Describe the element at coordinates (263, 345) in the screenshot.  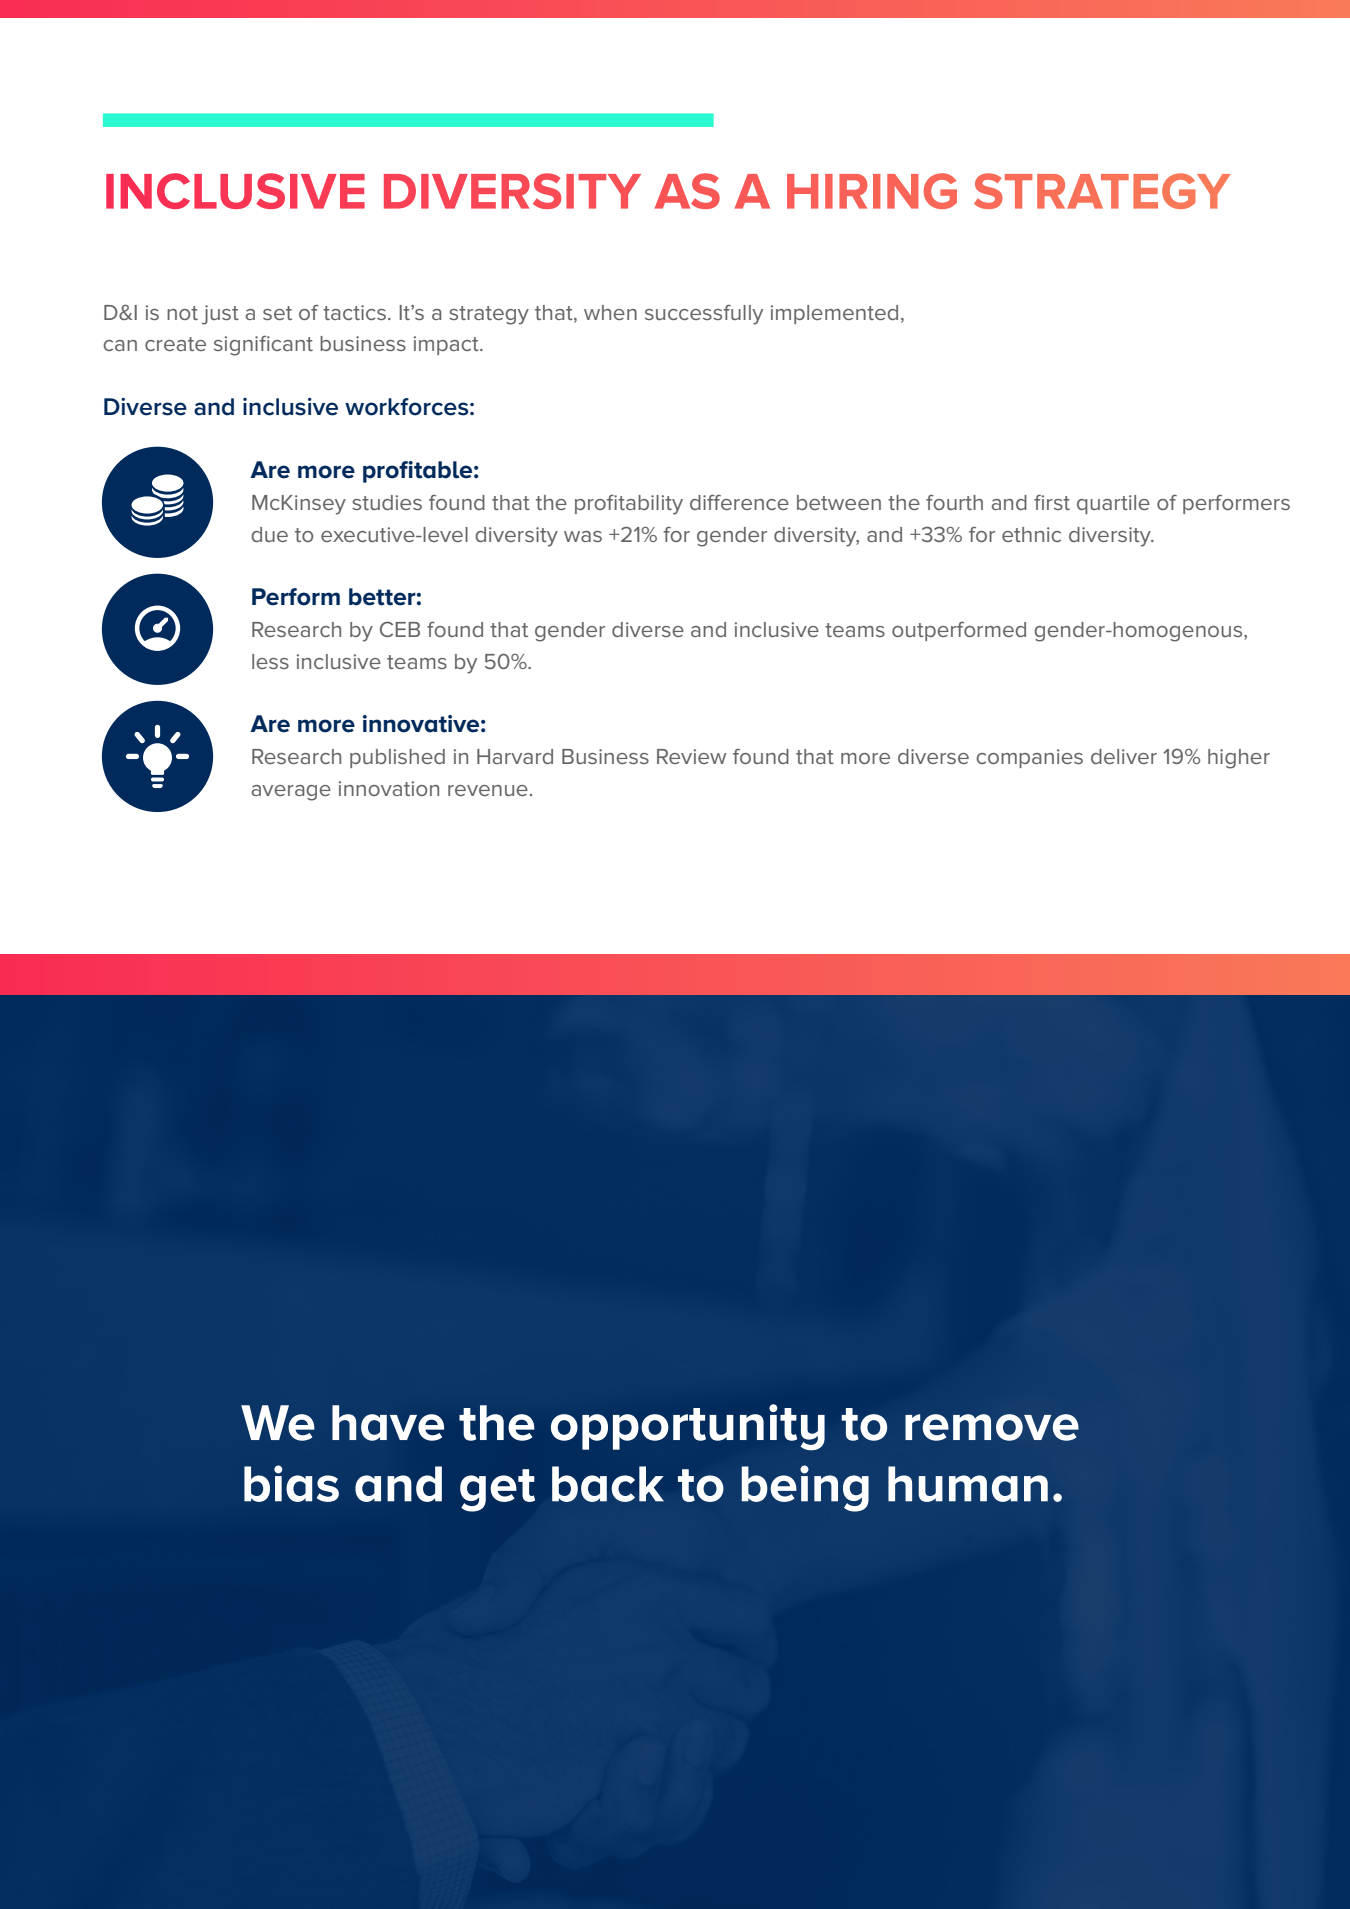
I see `significant` at that location.
